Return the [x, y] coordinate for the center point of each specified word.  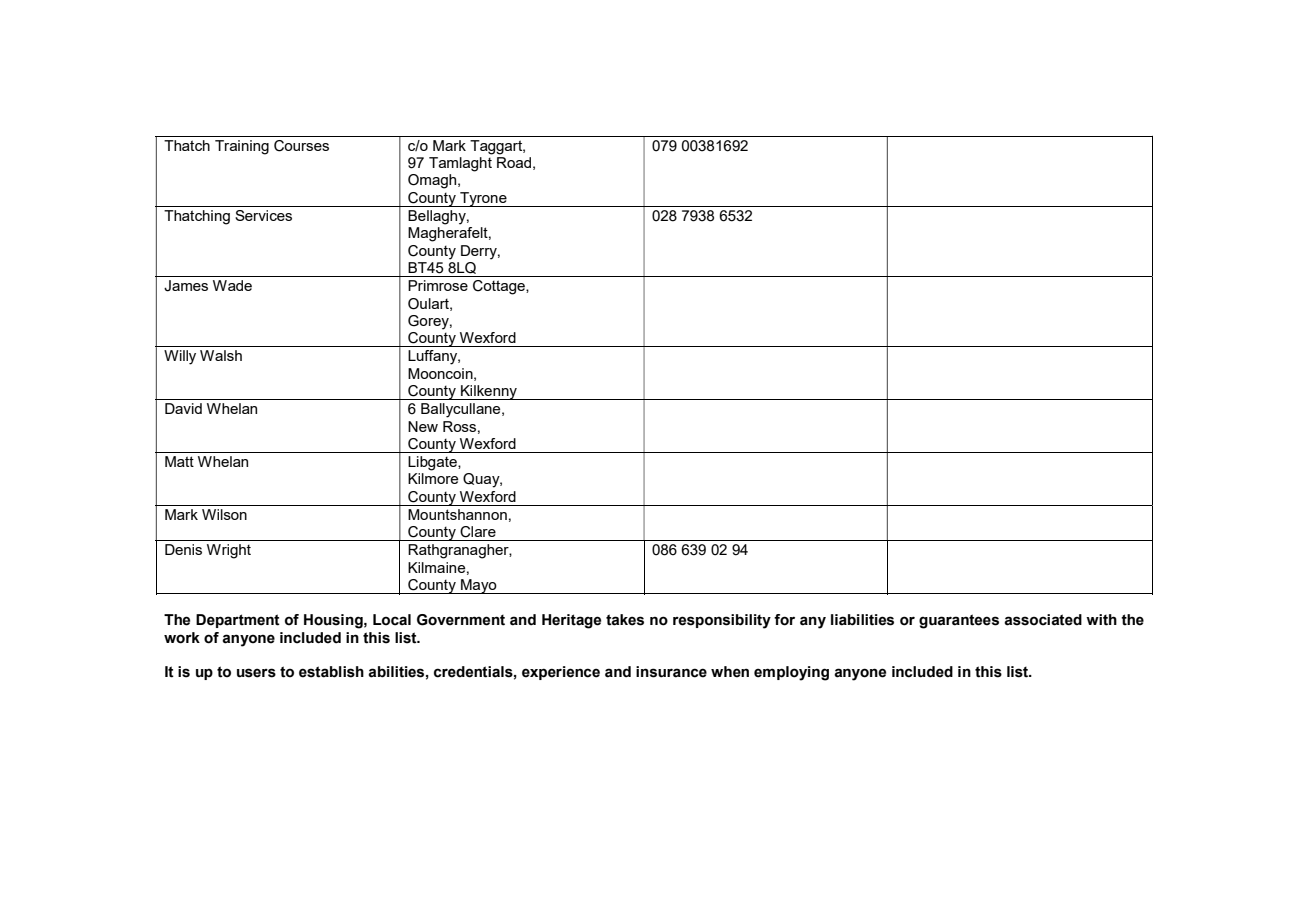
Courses [301, 146]
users [256, 673]
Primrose [438, 285]
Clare [478, 532]
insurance [671, 672]
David [183, 408]
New [423, 426]
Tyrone [483, 199]
